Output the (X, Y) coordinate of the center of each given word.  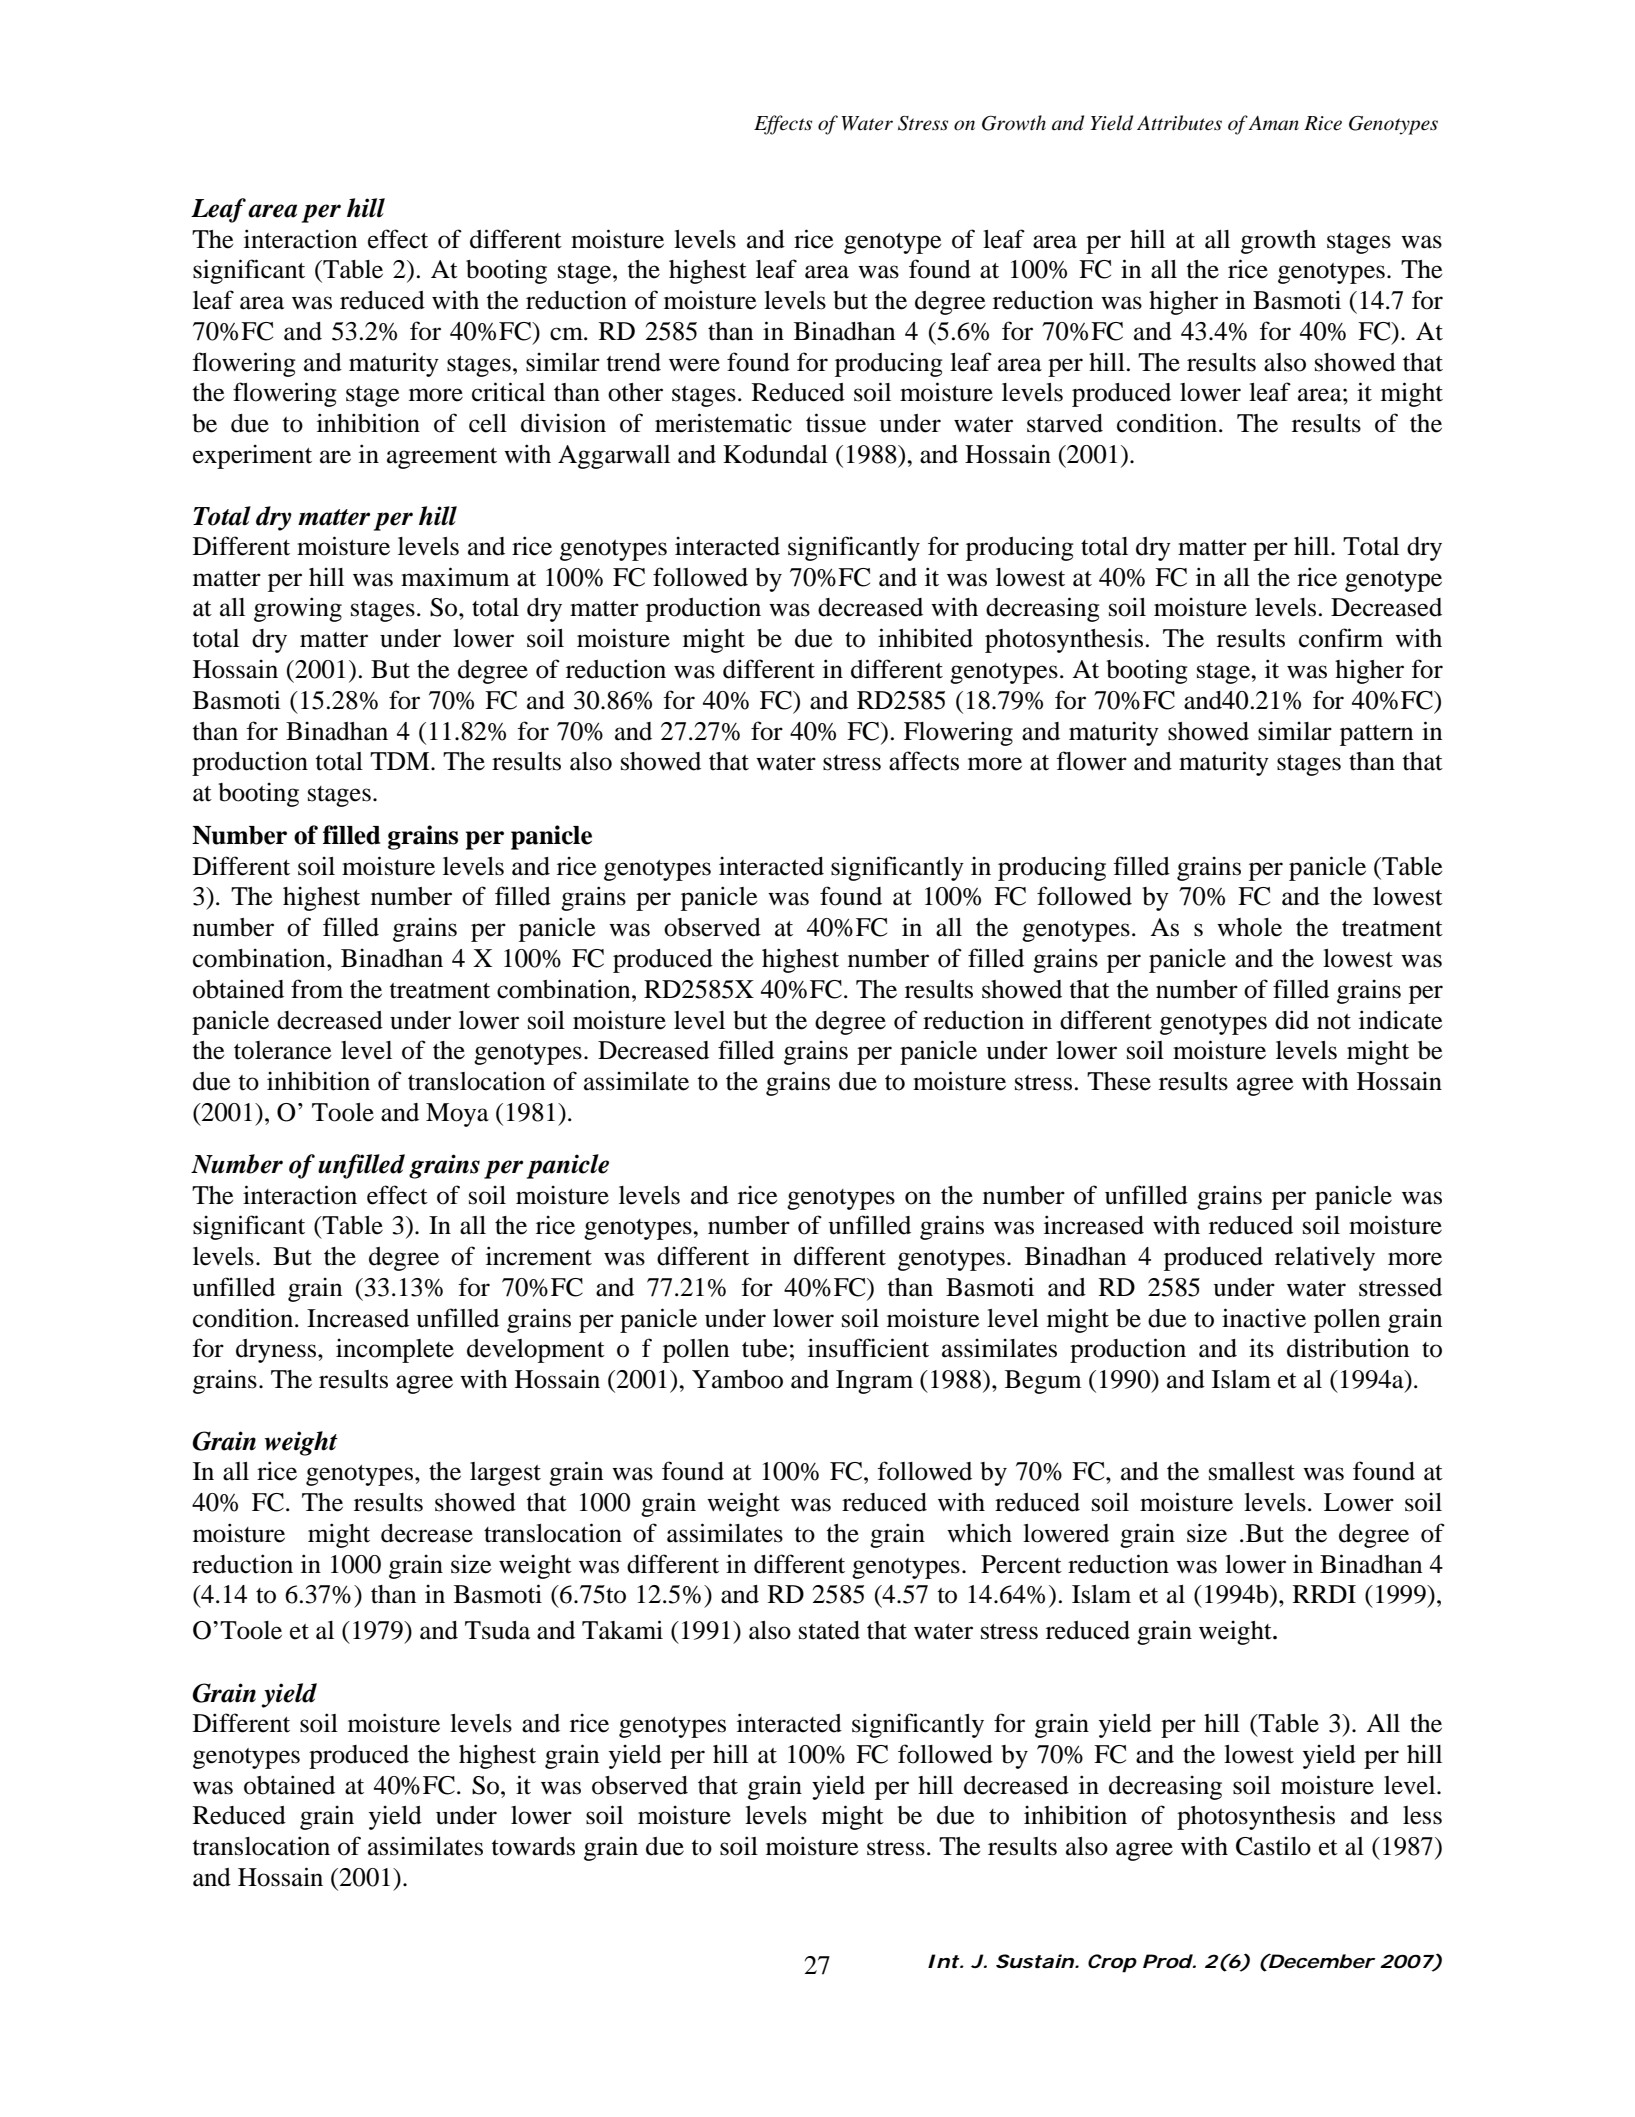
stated (829, 1630)
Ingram (874, 1382)
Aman (1273, 123)
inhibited (925, 638)
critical (508, 392)
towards (533, 1846)
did (1292, 1020)
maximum (455, 577)
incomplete (395, 1350)
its (1261, 1348)
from (317, 989)
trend (634, 362)
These (1119, 1081)
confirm (1341, 638)
